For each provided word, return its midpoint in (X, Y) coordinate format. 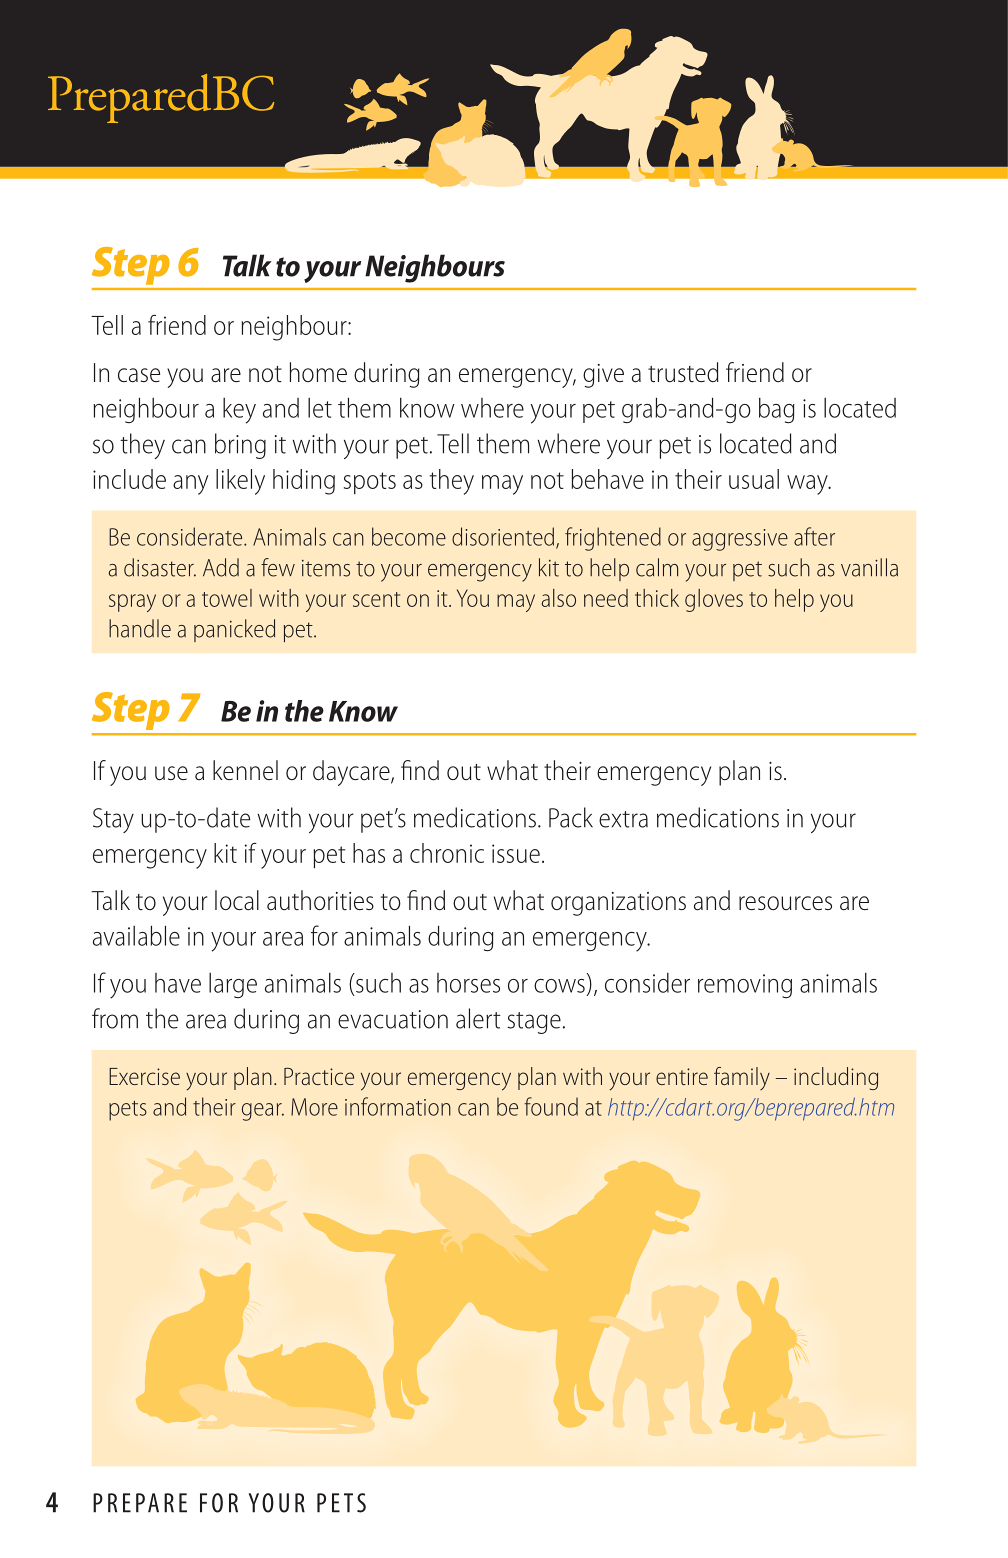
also (558, 598)
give (603, 376)
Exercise (144, 1076)
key (239, 411)
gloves (714, 600)
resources (785, 903)
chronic (447, 853)
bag (777, 411)
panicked (234, 630)
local (237, 900)
